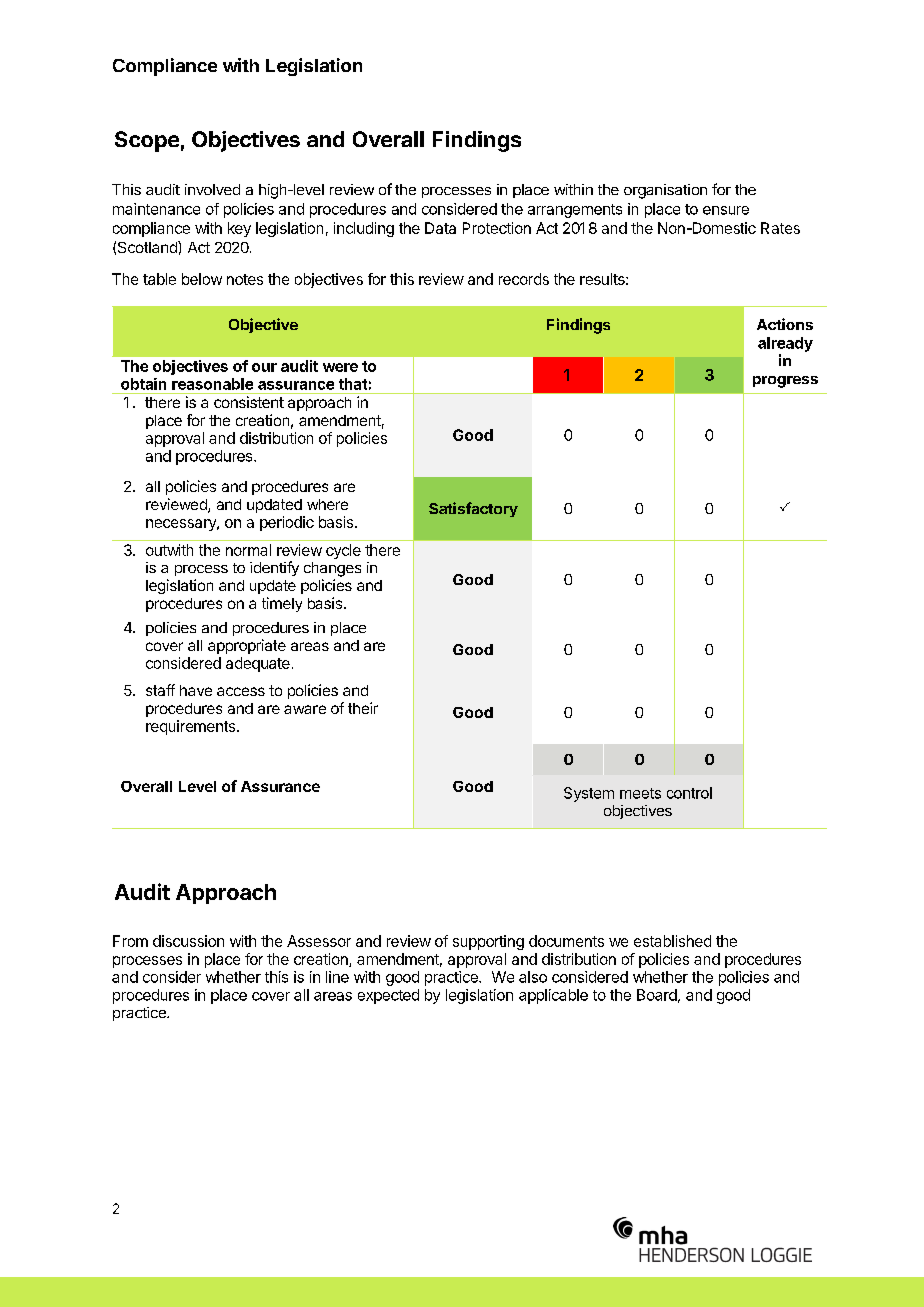 Image resolution: width=924 pixels, height=1307 pixels. I want to click on supporting, so click(488, 942).
